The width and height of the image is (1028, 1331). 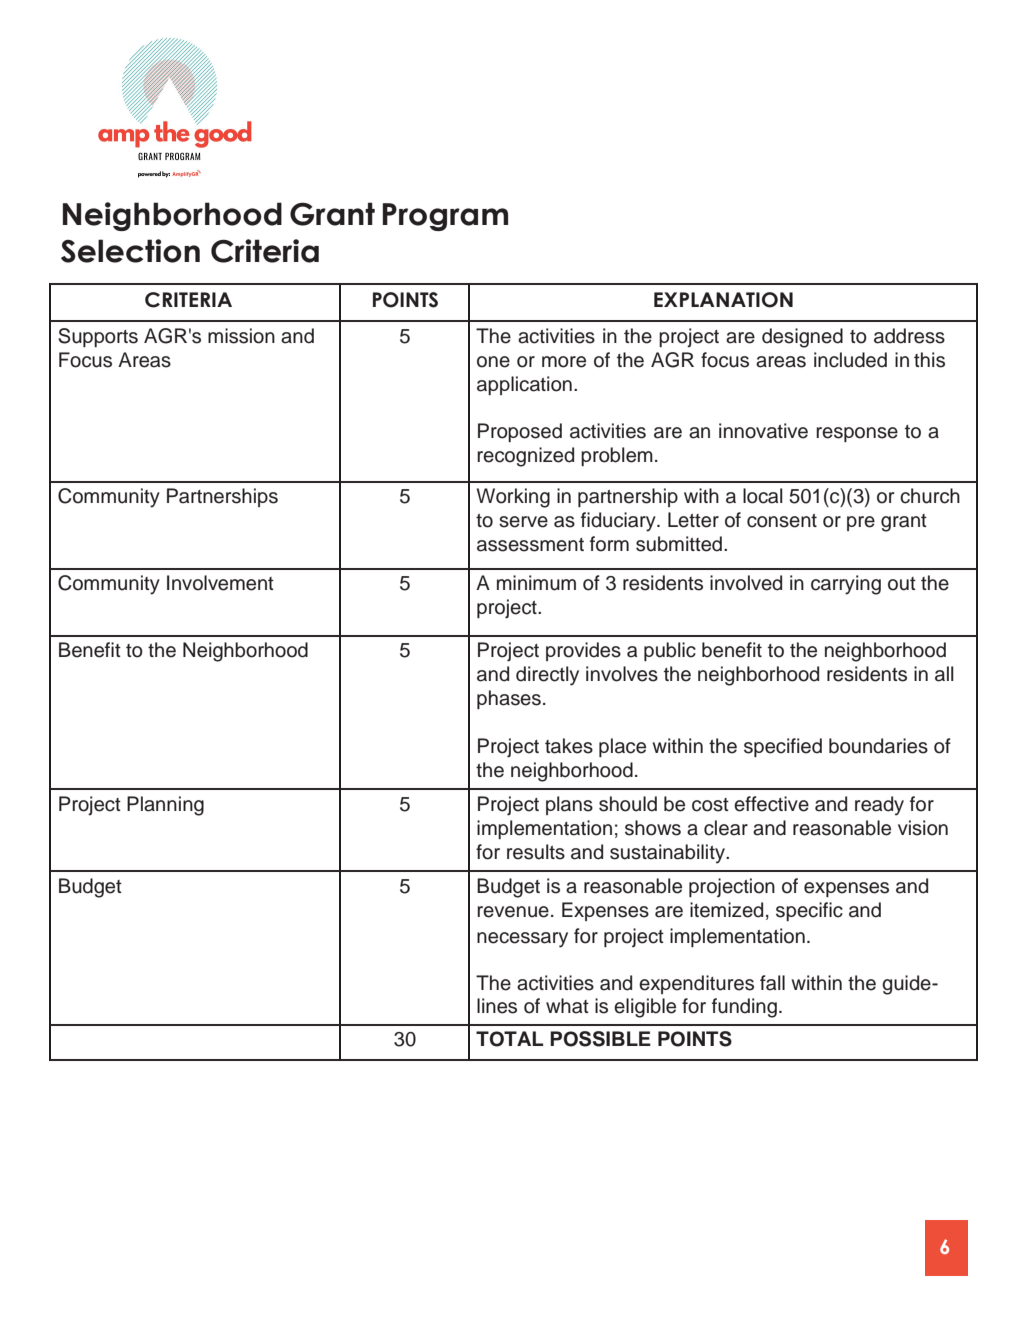 What do you see at coordinates (861, 523) in the image?
I see `pre` at bounding box center [861, 523].
